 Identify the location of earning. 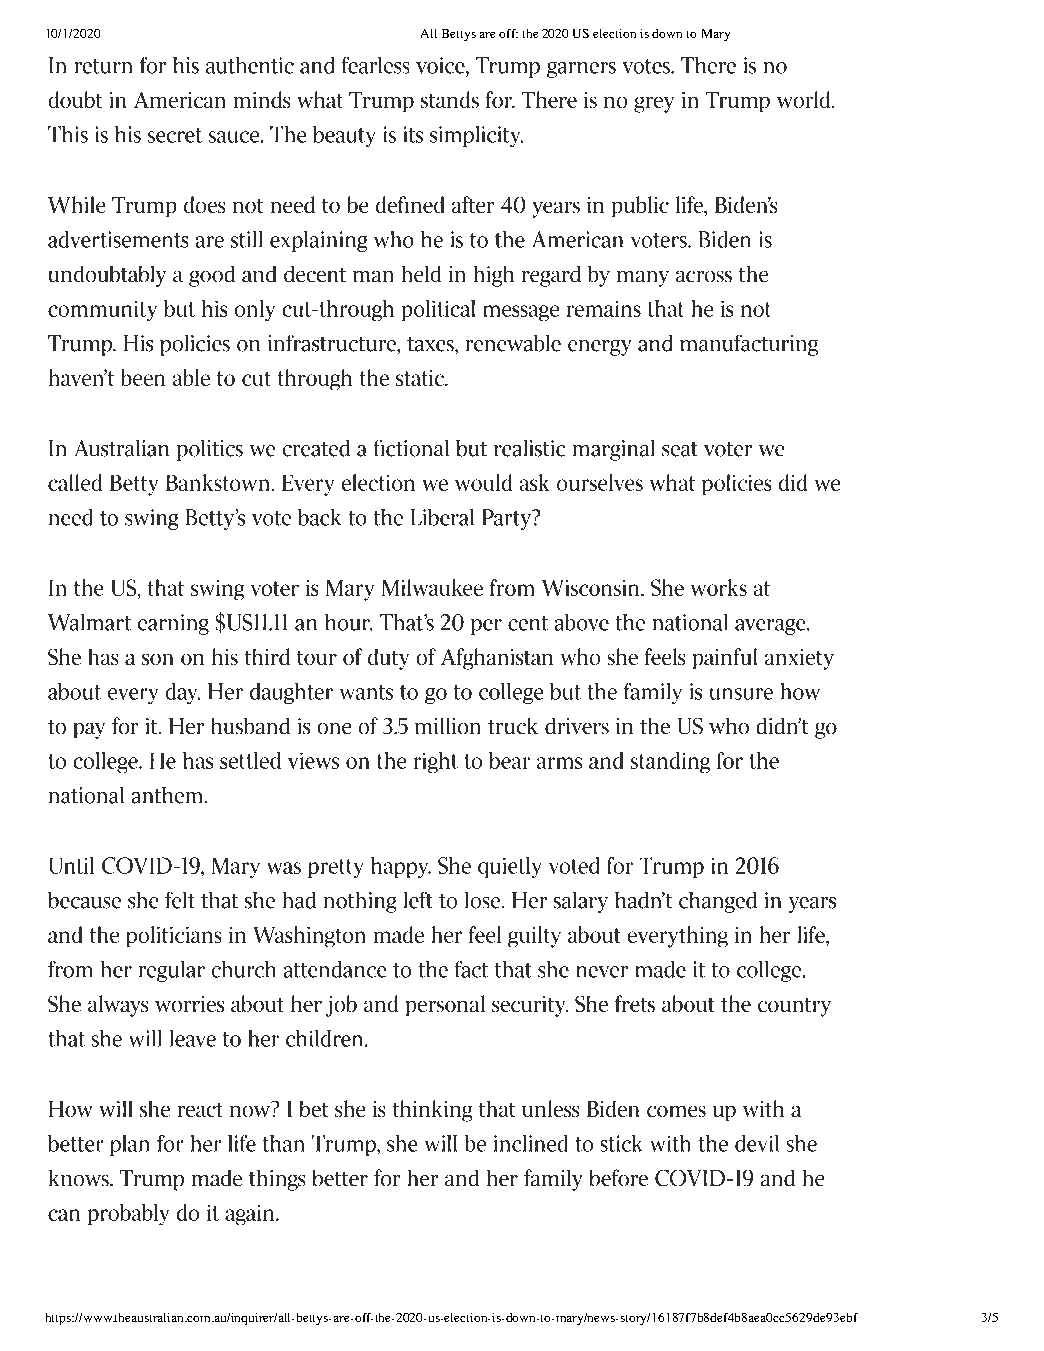
(173, 624).
